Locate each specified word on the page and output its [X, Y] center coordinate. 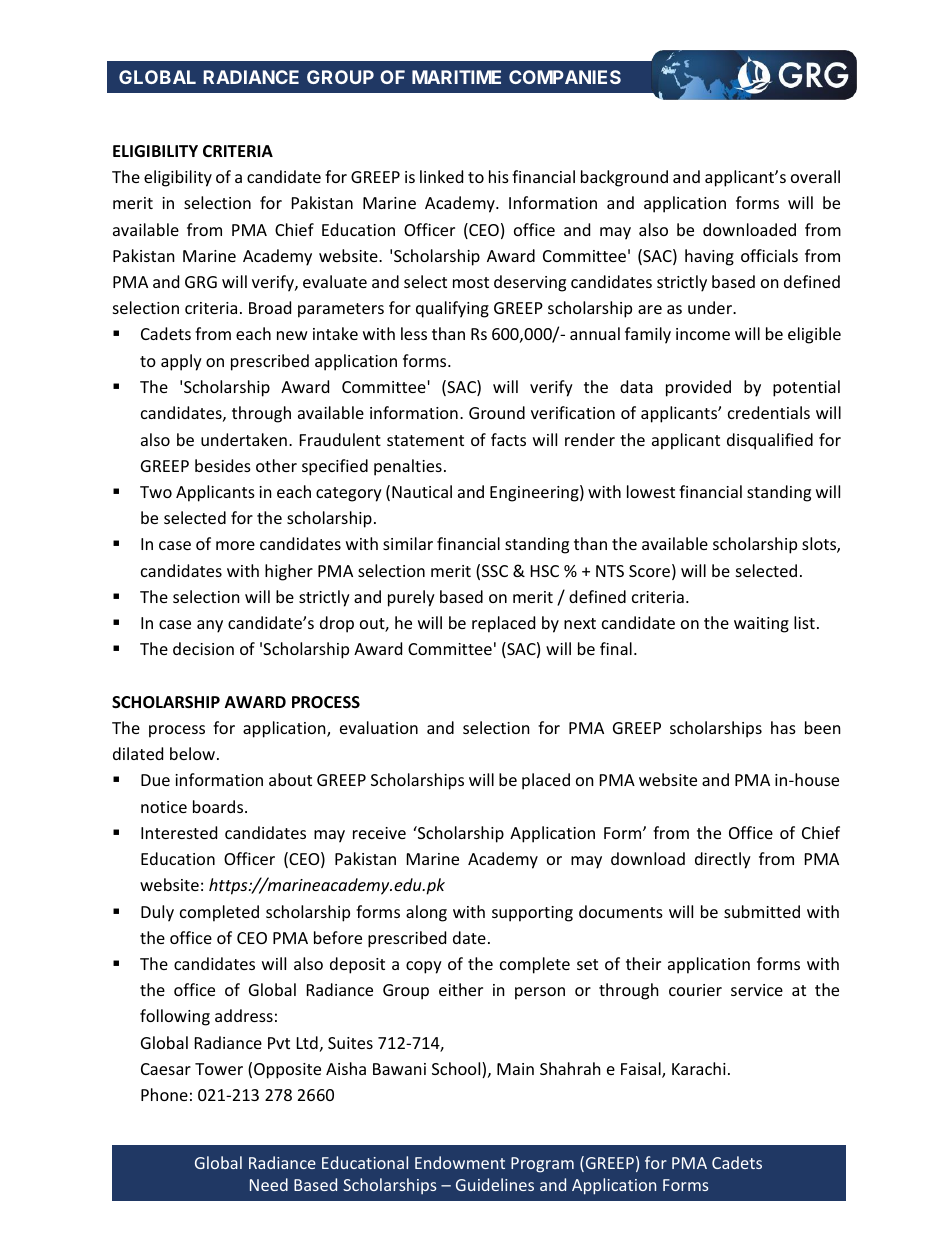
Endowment [460, 1162]
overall [815, 176]
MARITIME [456, 77]
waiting [761, 625]
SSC [495, 571]
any [210, 626]
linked [441, 176]
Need [269, 1184]
